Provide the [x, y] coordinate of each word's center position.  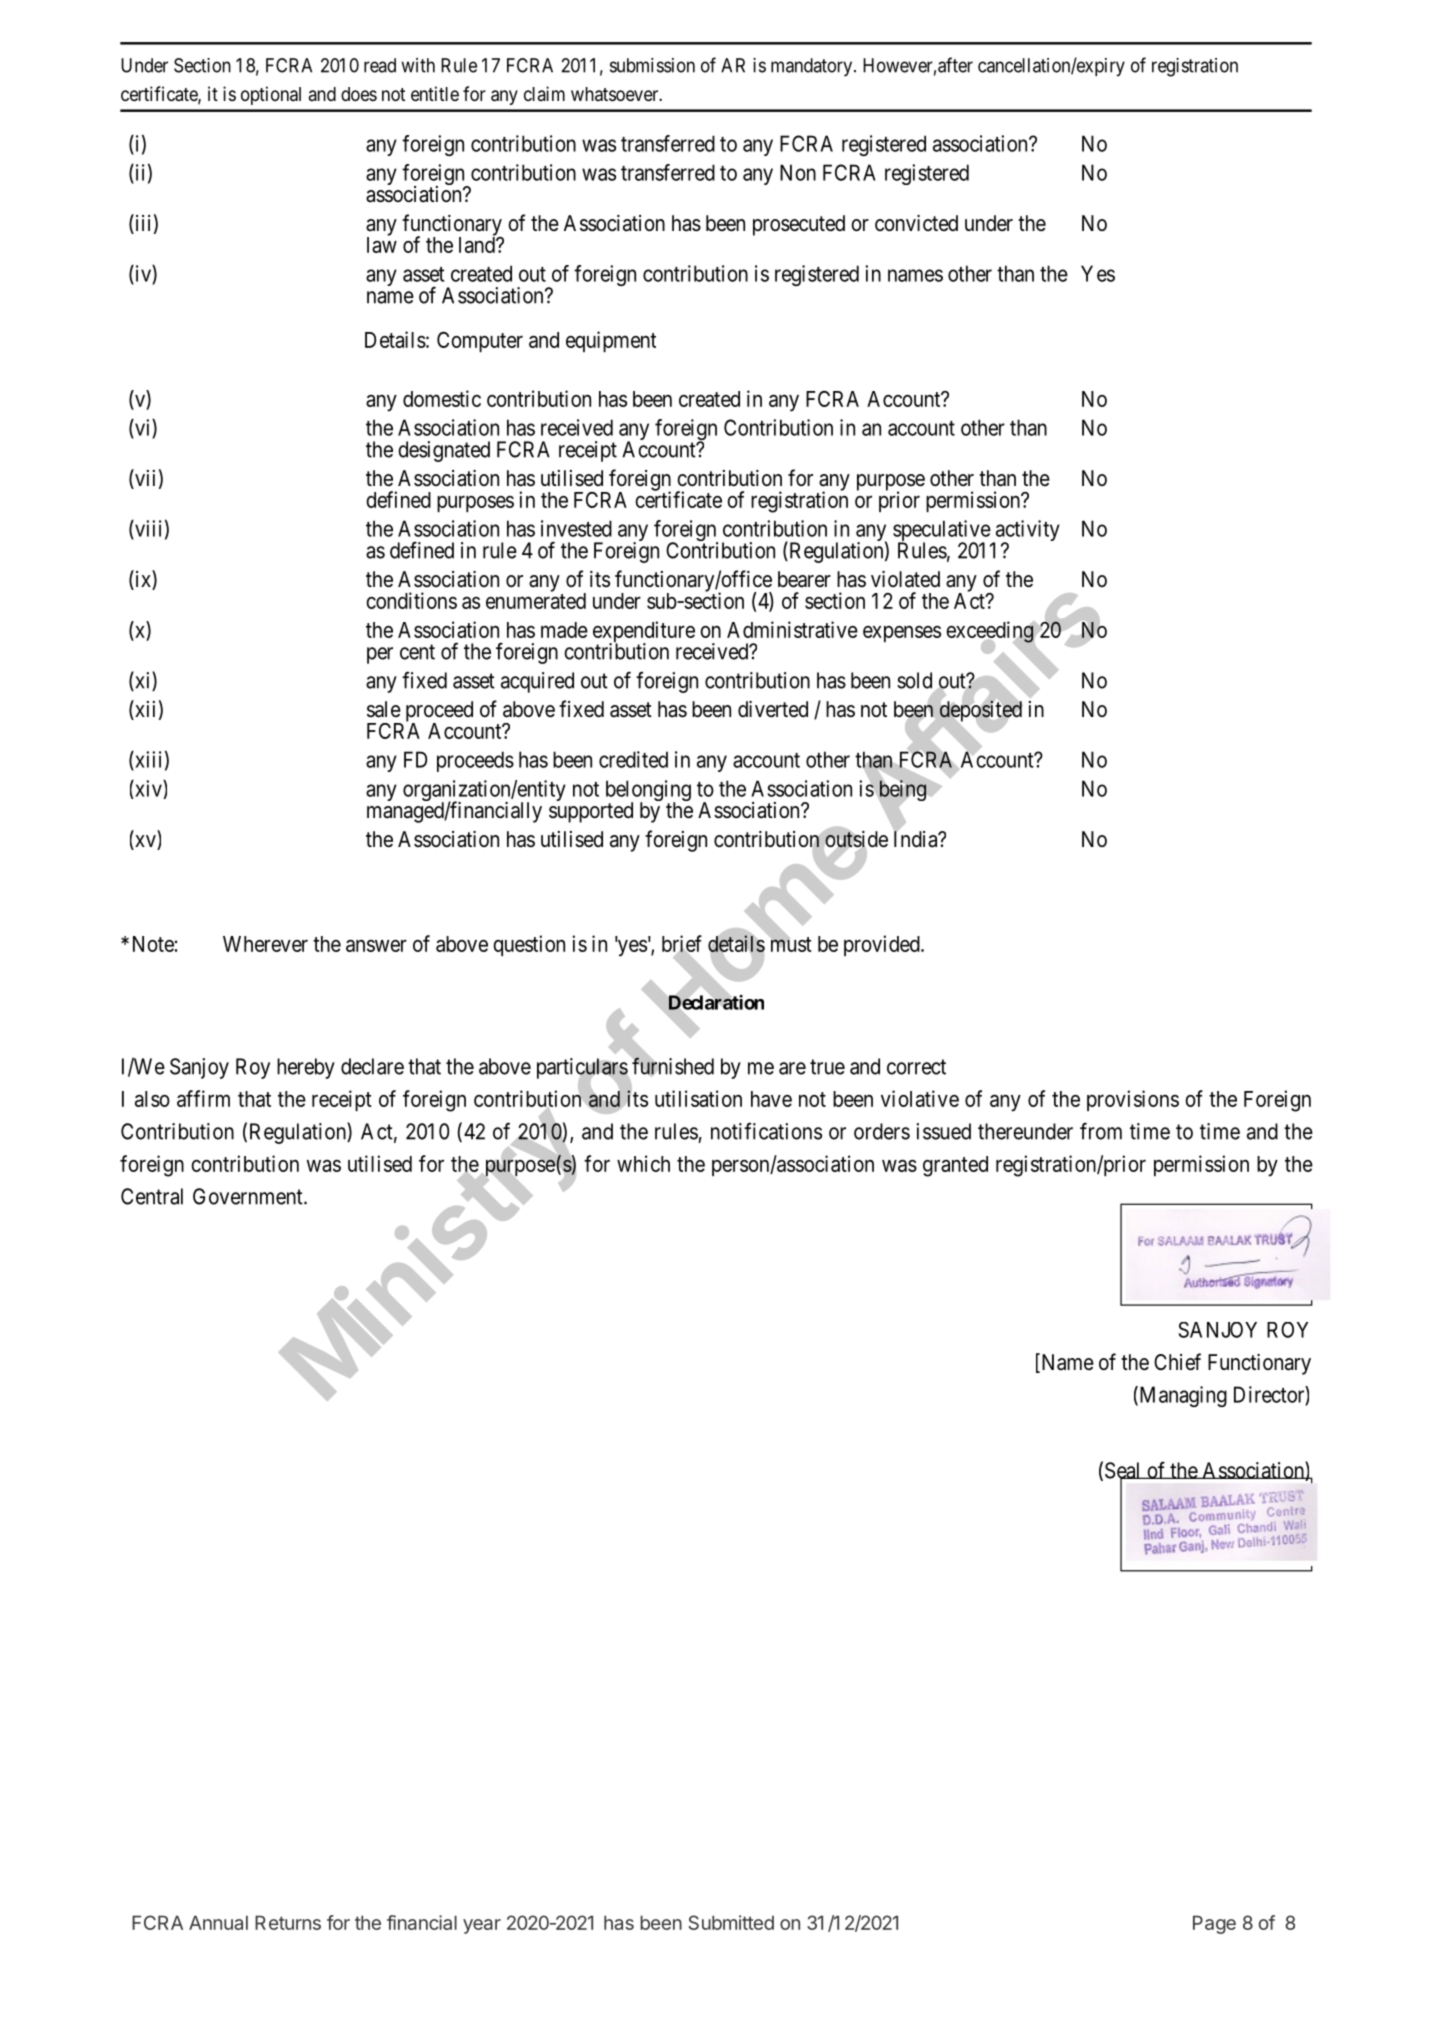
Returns [288, 1922]
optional [271, 95]
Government [249, 1196]
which [643, 1163]
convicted [916, 223]
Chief [1177, 1362]
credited [633, 759]
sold [914, 680]
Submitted [731, 1922]
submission [652, 65]
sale [384, 709]
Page [1214, 1924]
